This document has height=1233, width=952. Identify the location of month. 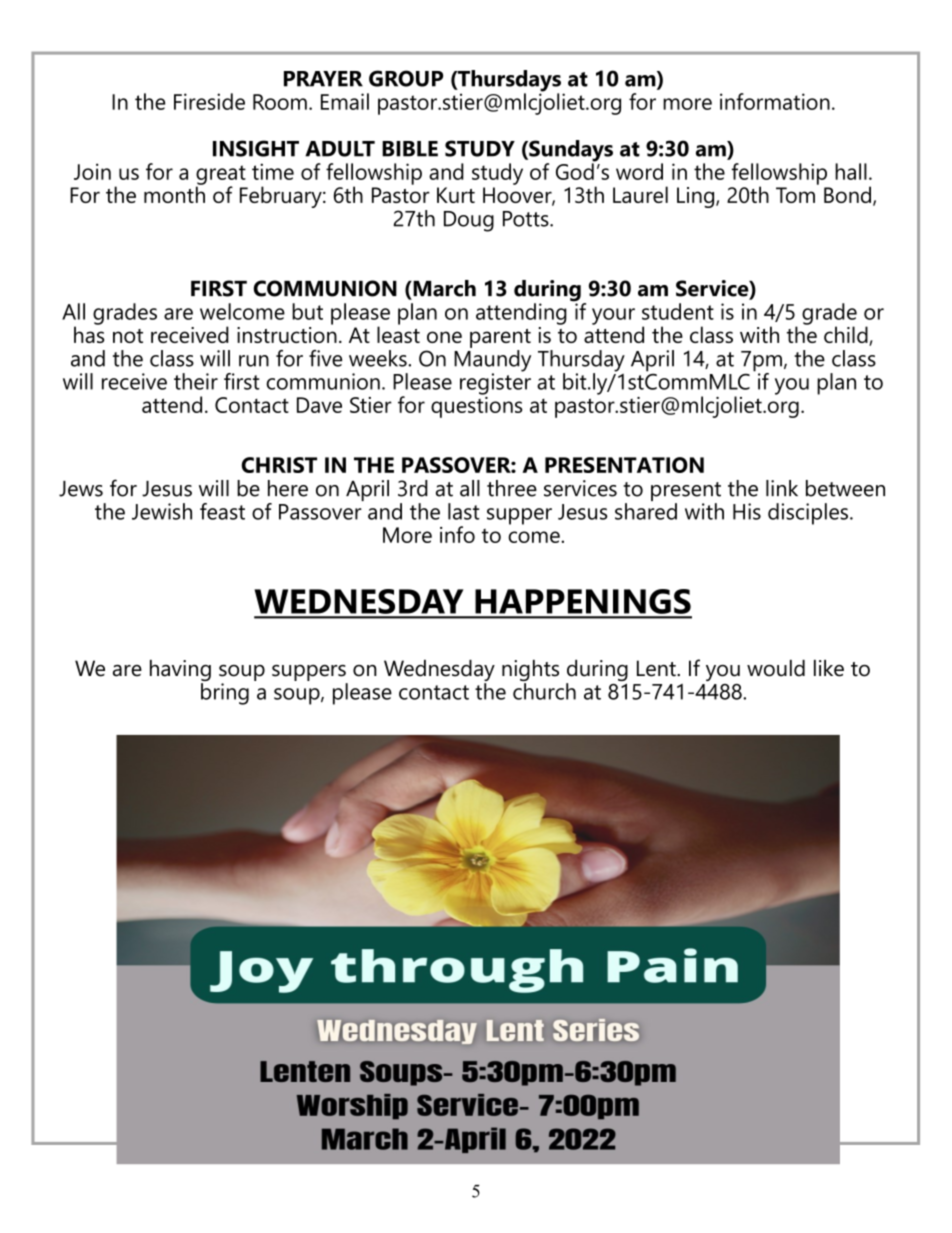
(174, 193).
